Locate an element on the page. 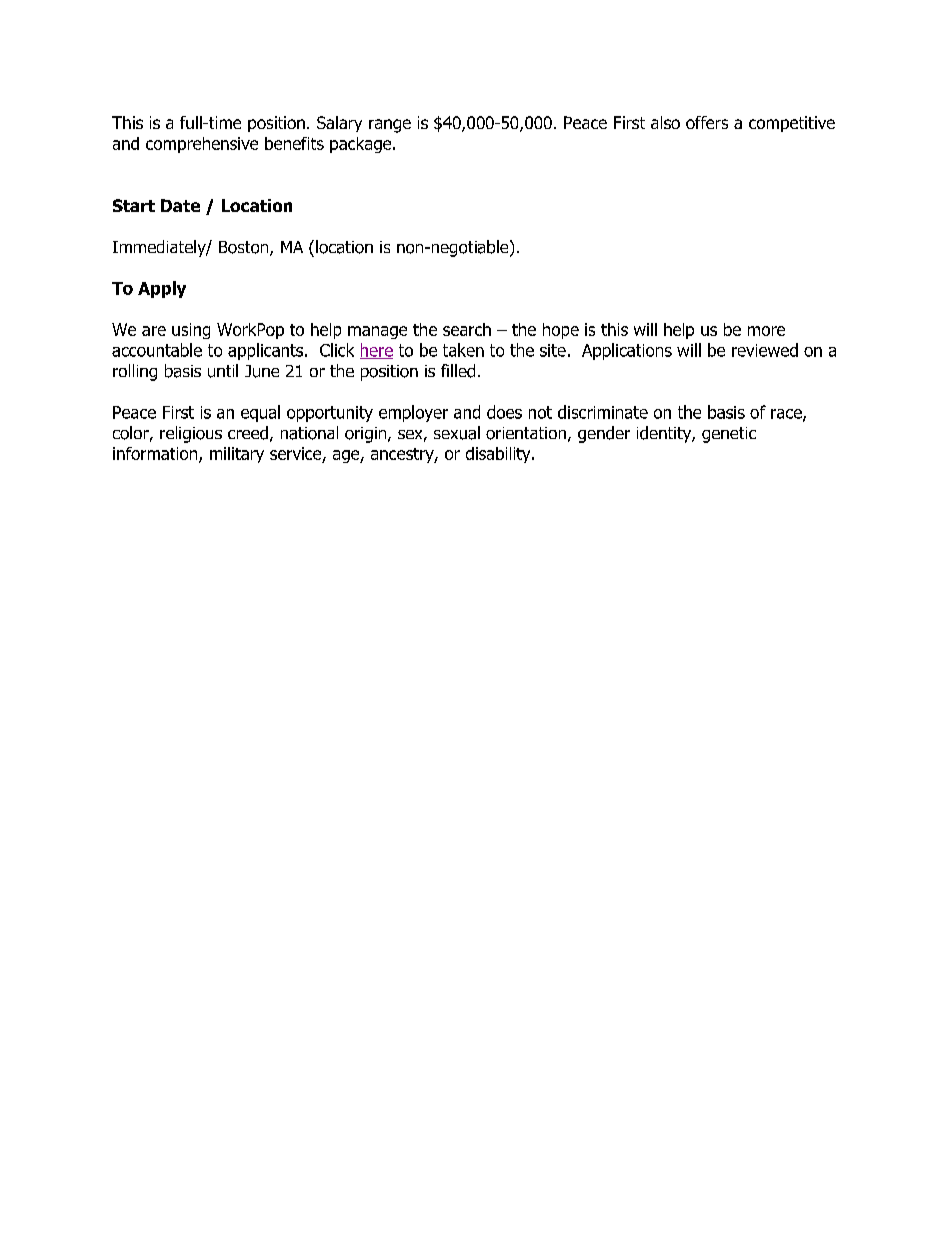 Image resolution: width=952 pixels, height=1233 pixels. reviewed is located at coordinates (765, 350).
